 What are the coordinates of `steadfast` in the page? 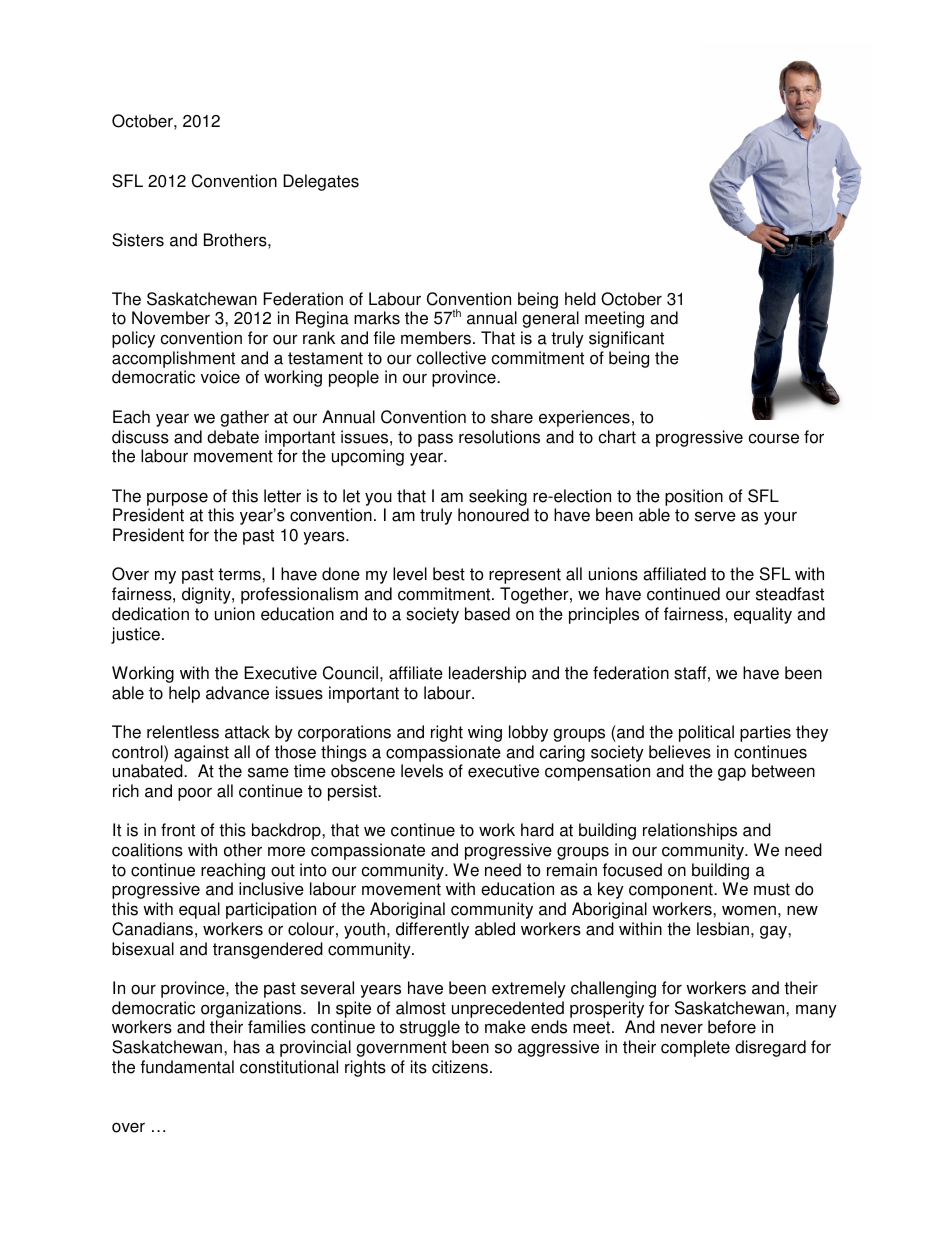 It's located at (790, 594).
